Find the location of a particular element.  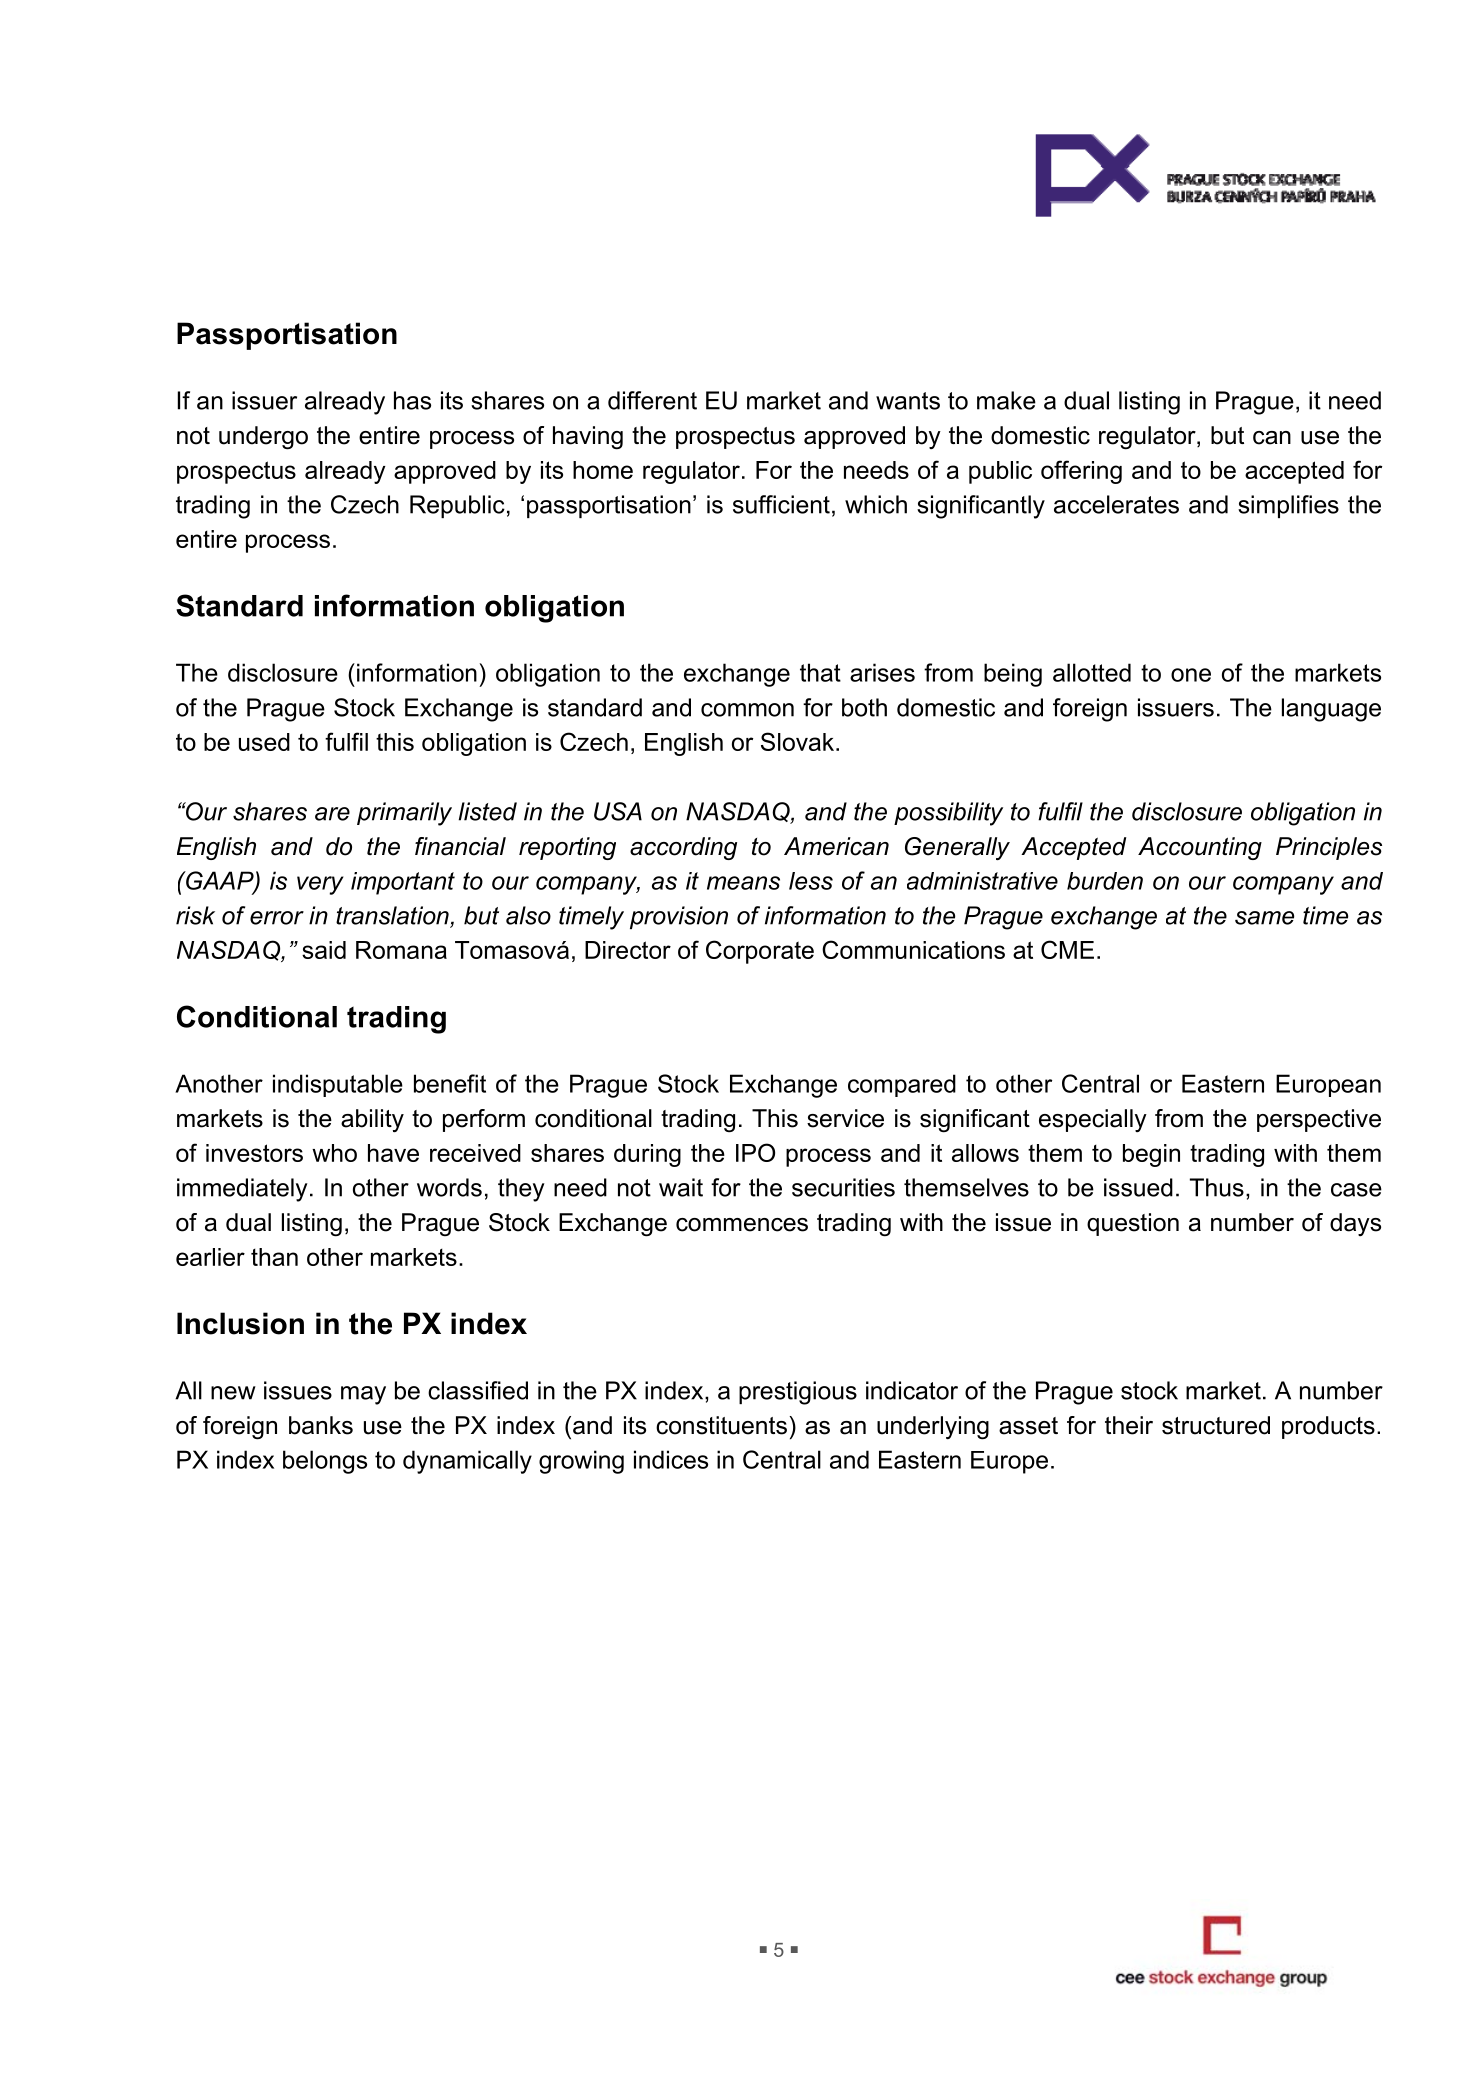

offering is located at coordinates (1081, 472).
